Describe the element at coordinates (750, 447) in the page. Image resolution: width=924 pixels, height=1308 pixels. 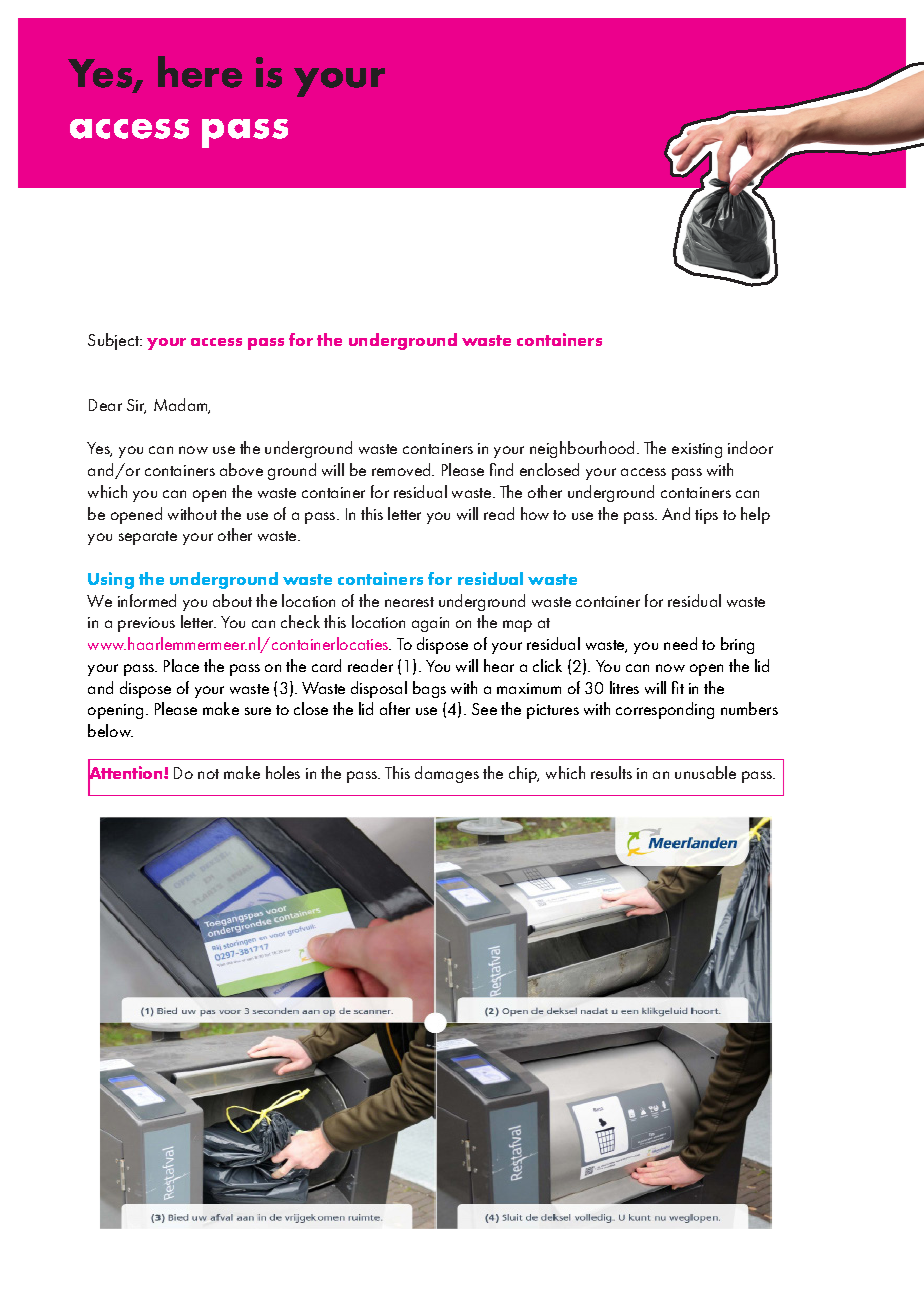
I see `indoor` at that location.
